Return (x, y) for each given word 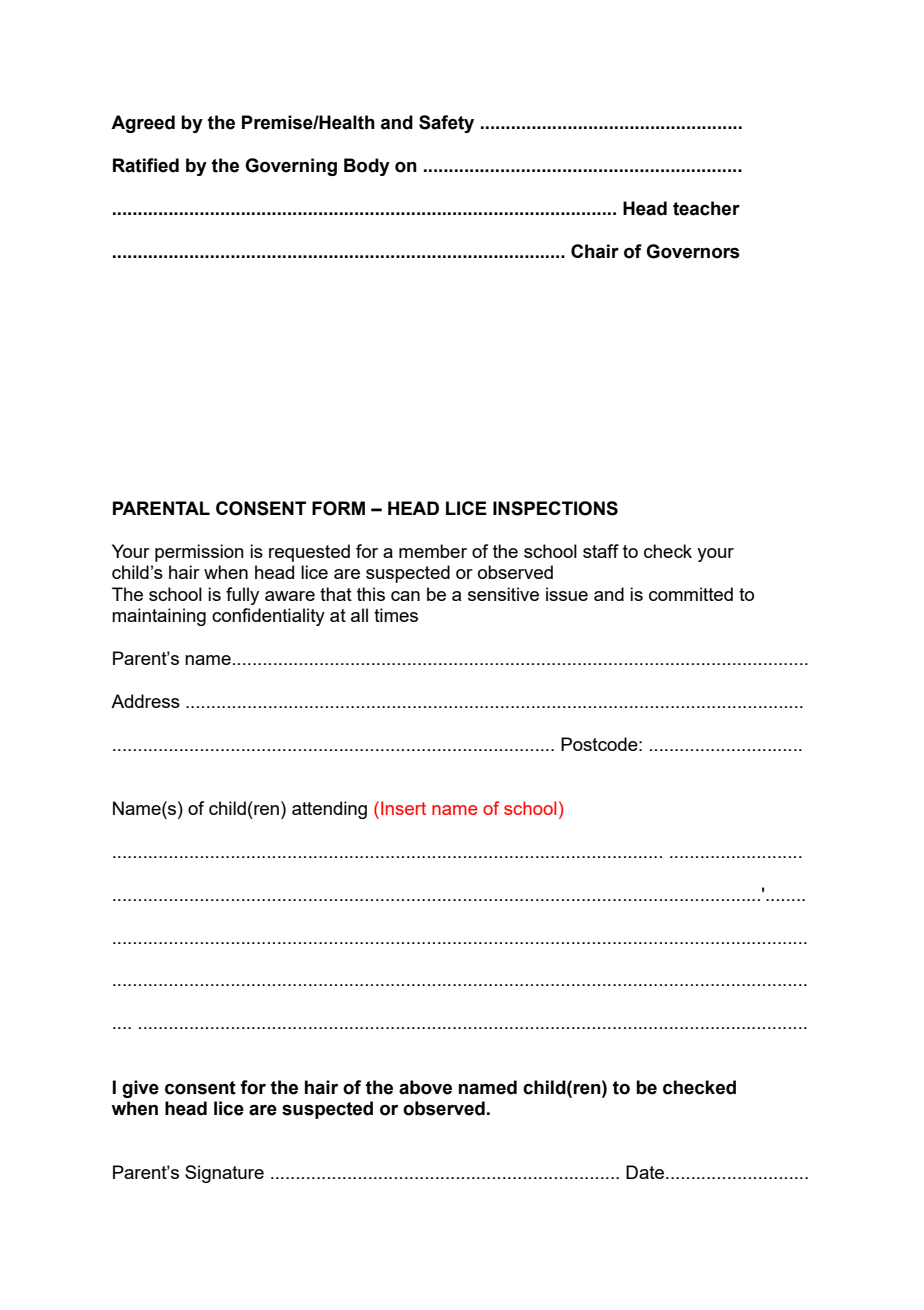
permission (199, 553)
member (433, 551)
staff (601, 551)
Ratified (146, 165)
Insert (403, 808)
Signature (224, 1174)
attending (329, 810)
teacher (706, 208)
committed (691, 594)
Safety (446, 124)
